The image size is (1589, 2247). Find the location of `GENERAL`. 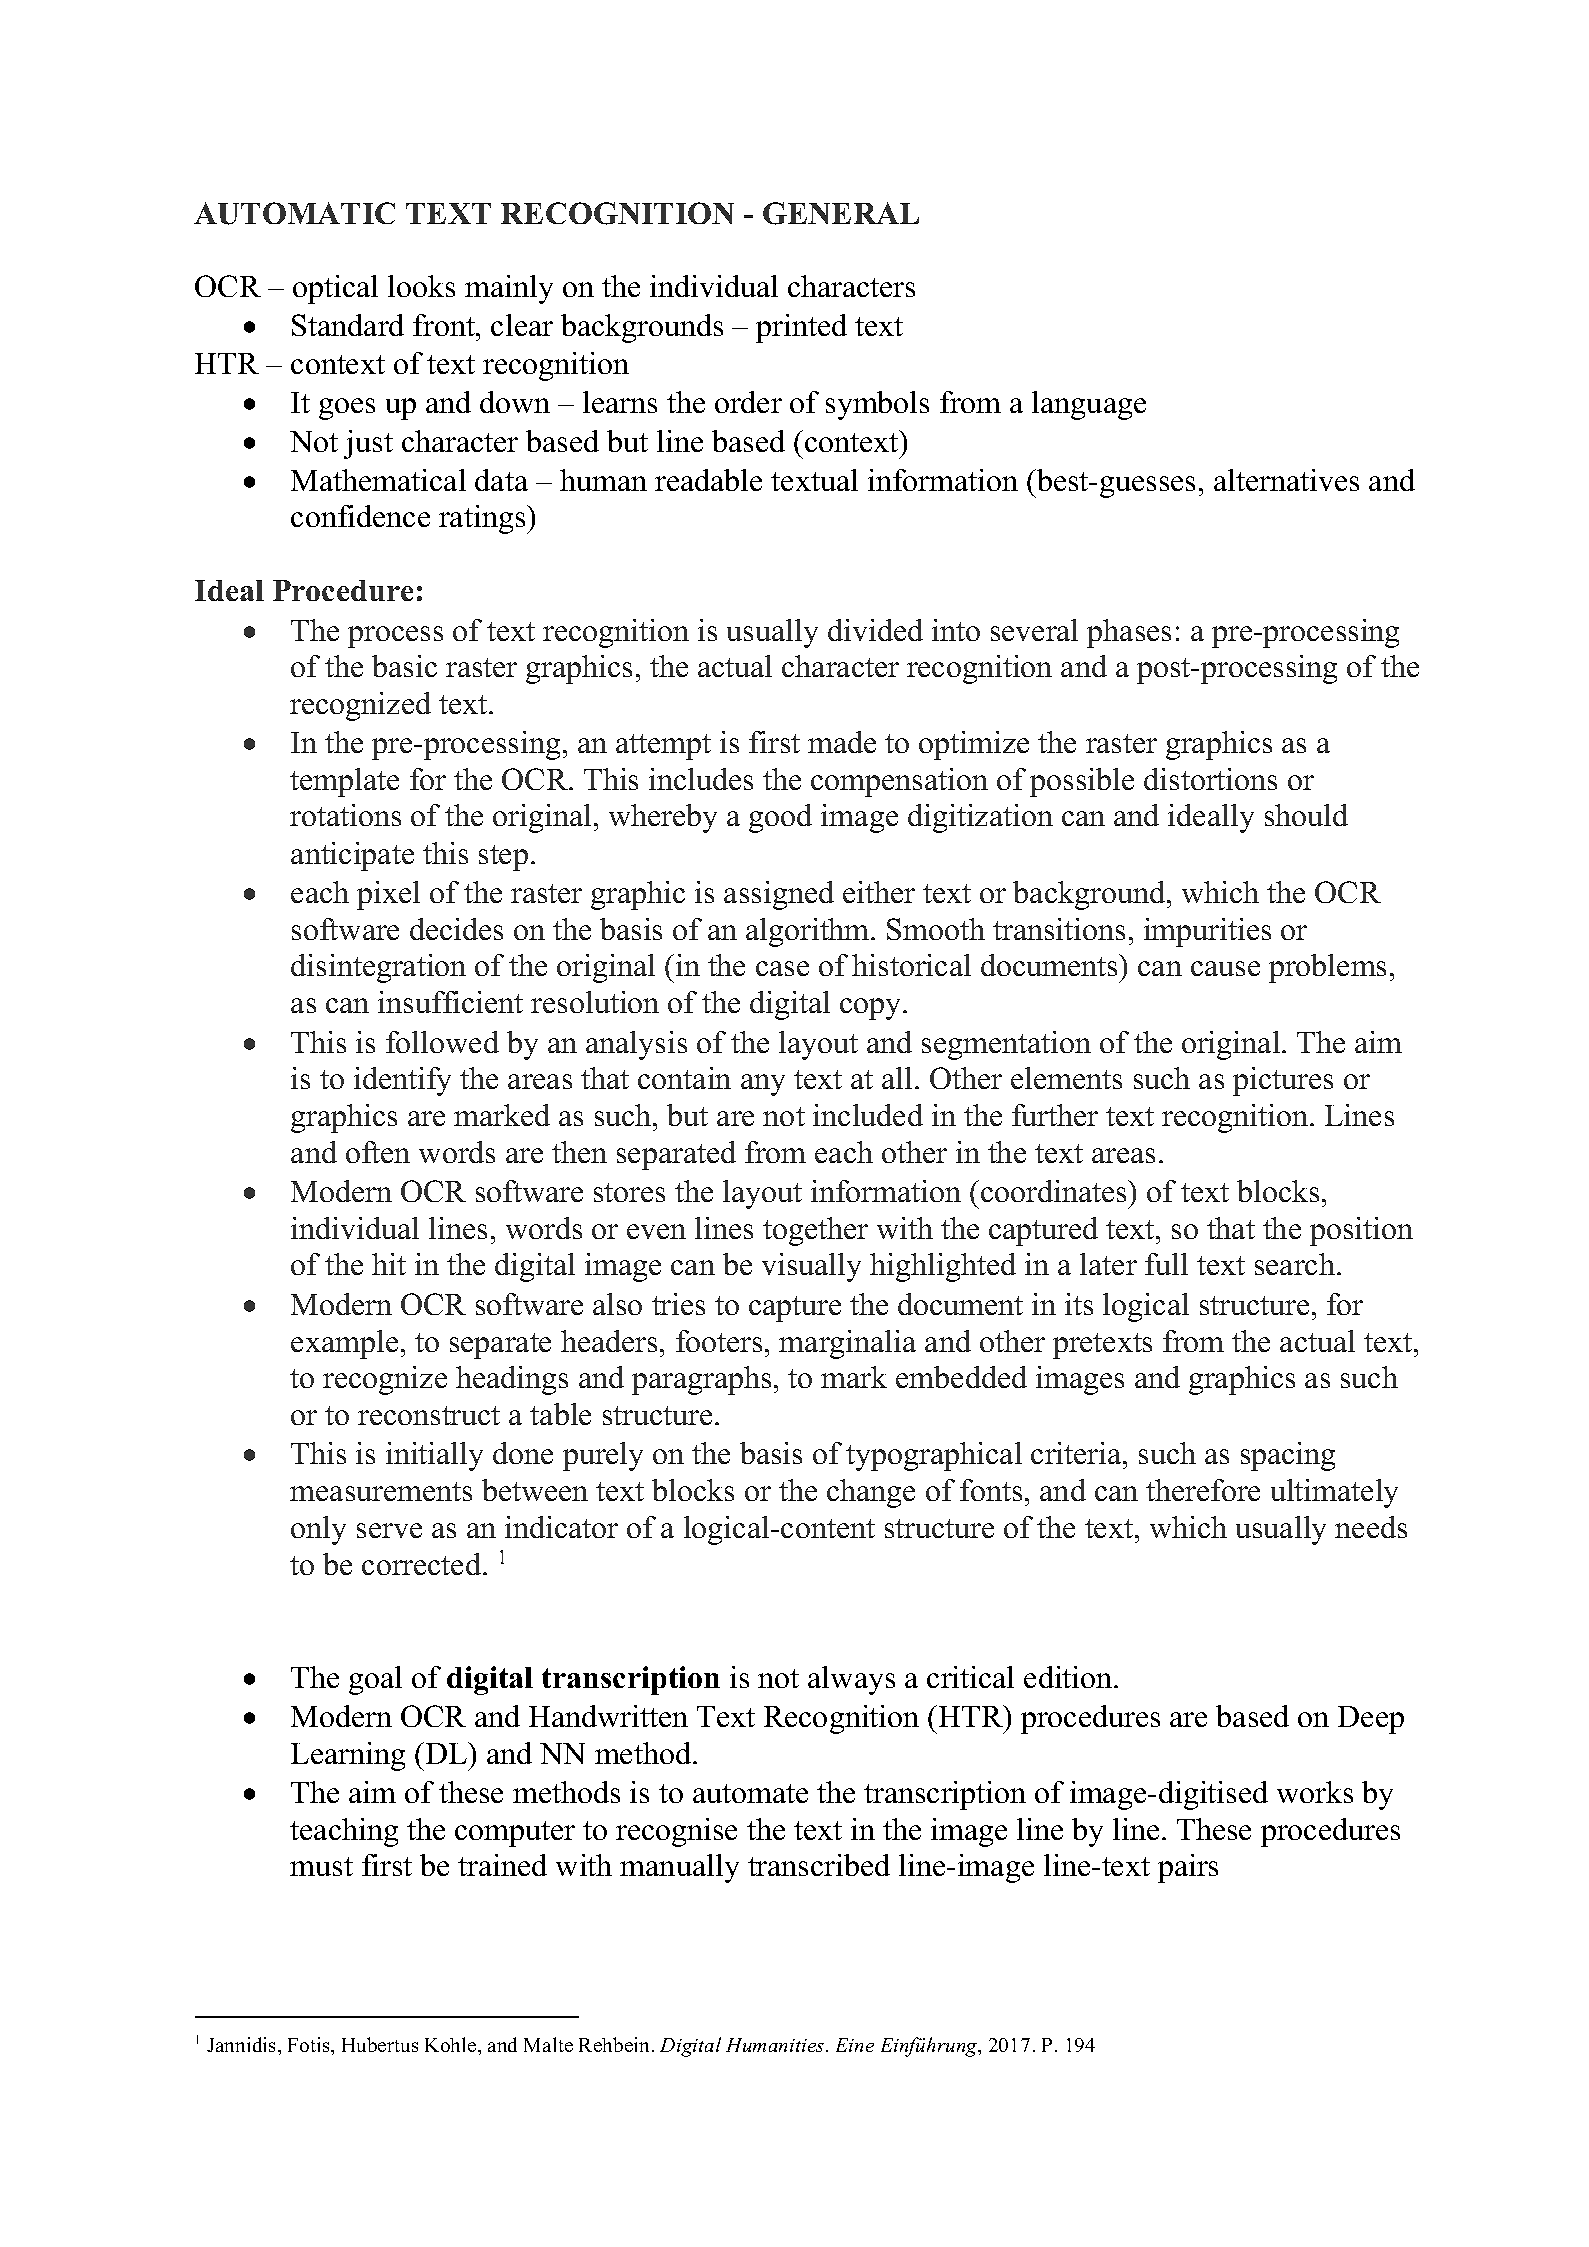

GENERAL is located at coordinates (841, 213).
